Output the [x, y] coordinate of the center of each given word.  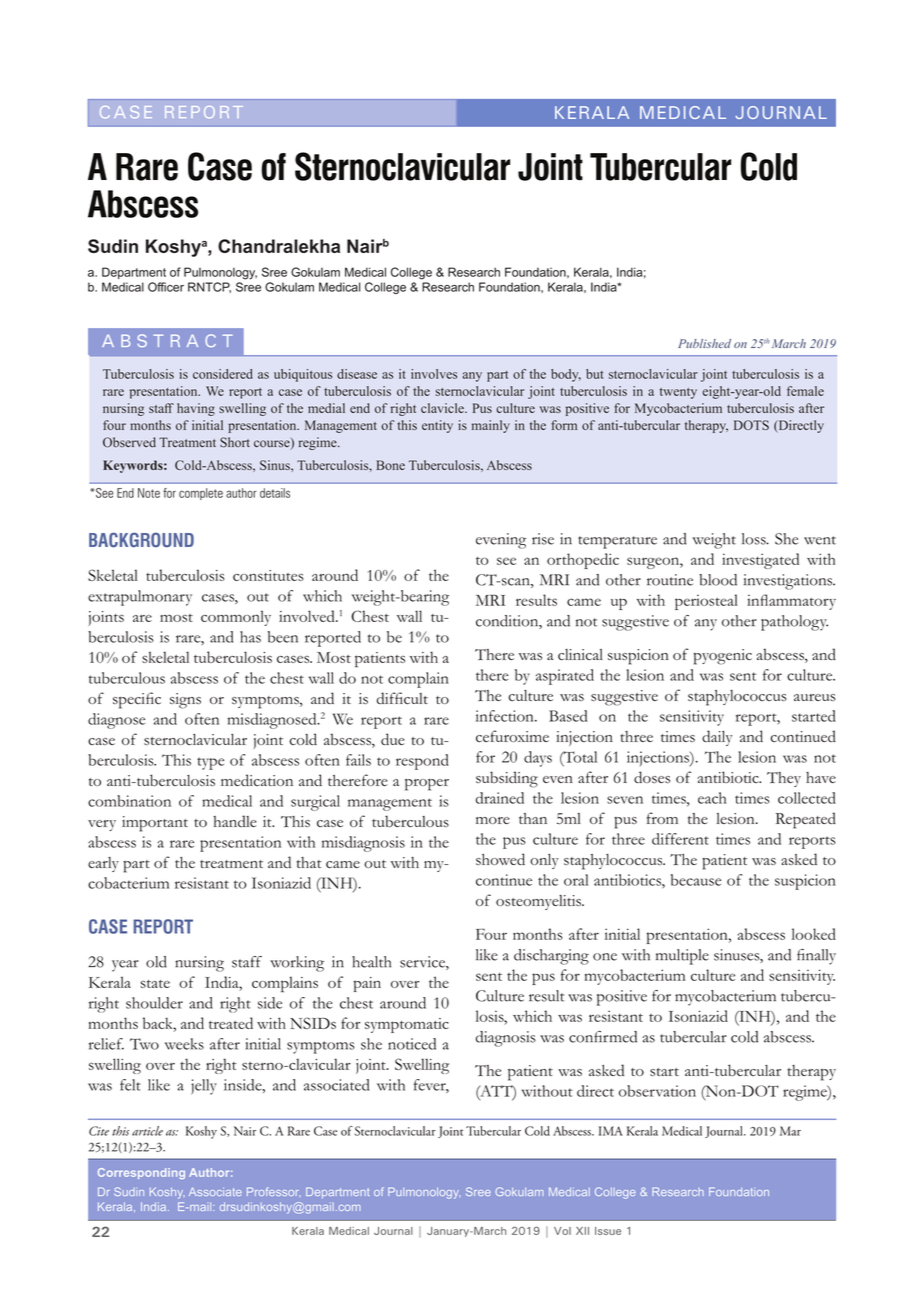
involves [434, 374]
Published [704, 343]
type [210, 763]
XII [582, 1231]
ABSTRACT [167, 340]
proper [427, 784]
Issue [608, 1231]
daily [717, 738]
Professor [274, 1192]
